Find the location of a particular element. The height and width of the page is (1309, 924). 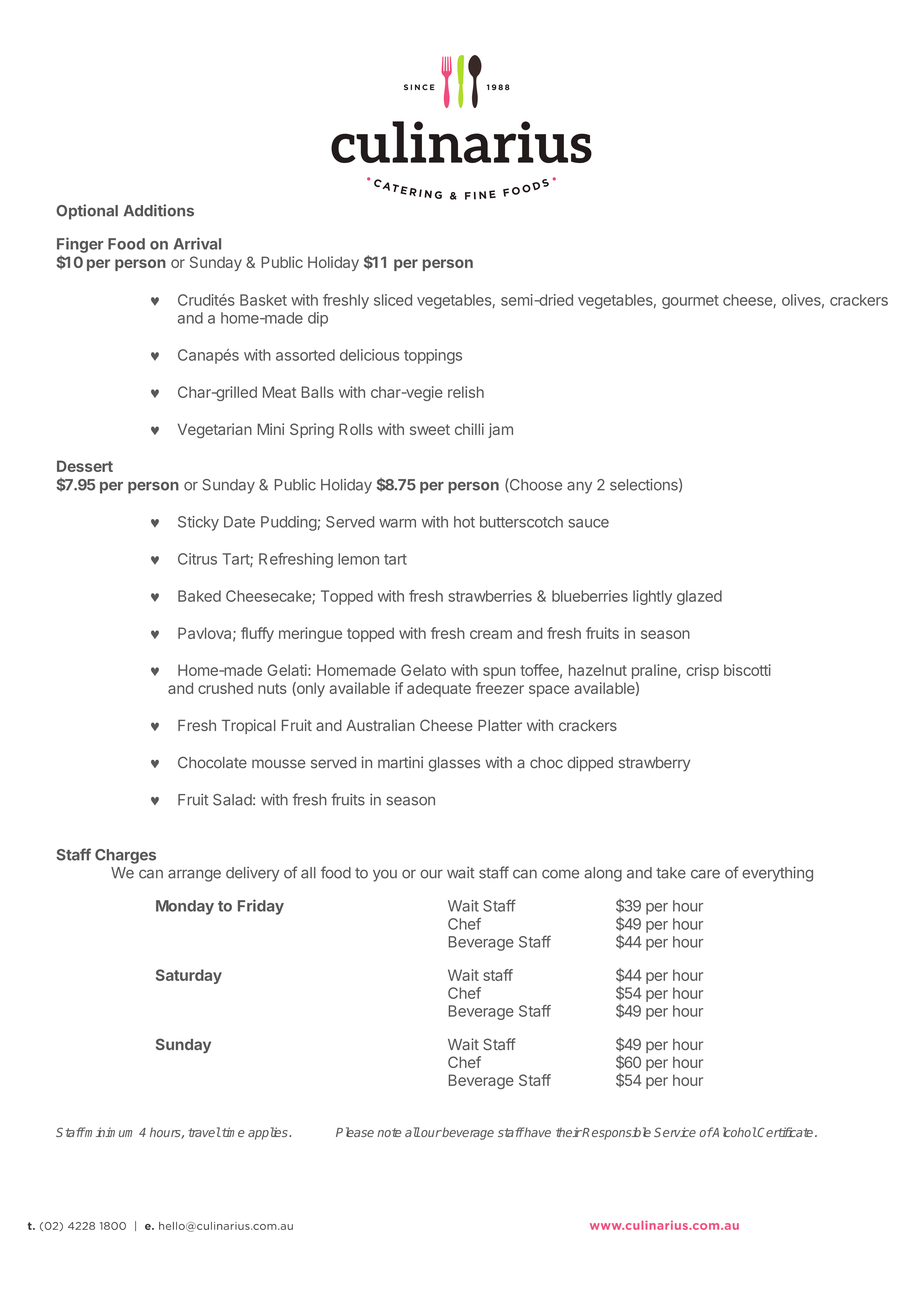

note is located at coordinates (389, 1132).
